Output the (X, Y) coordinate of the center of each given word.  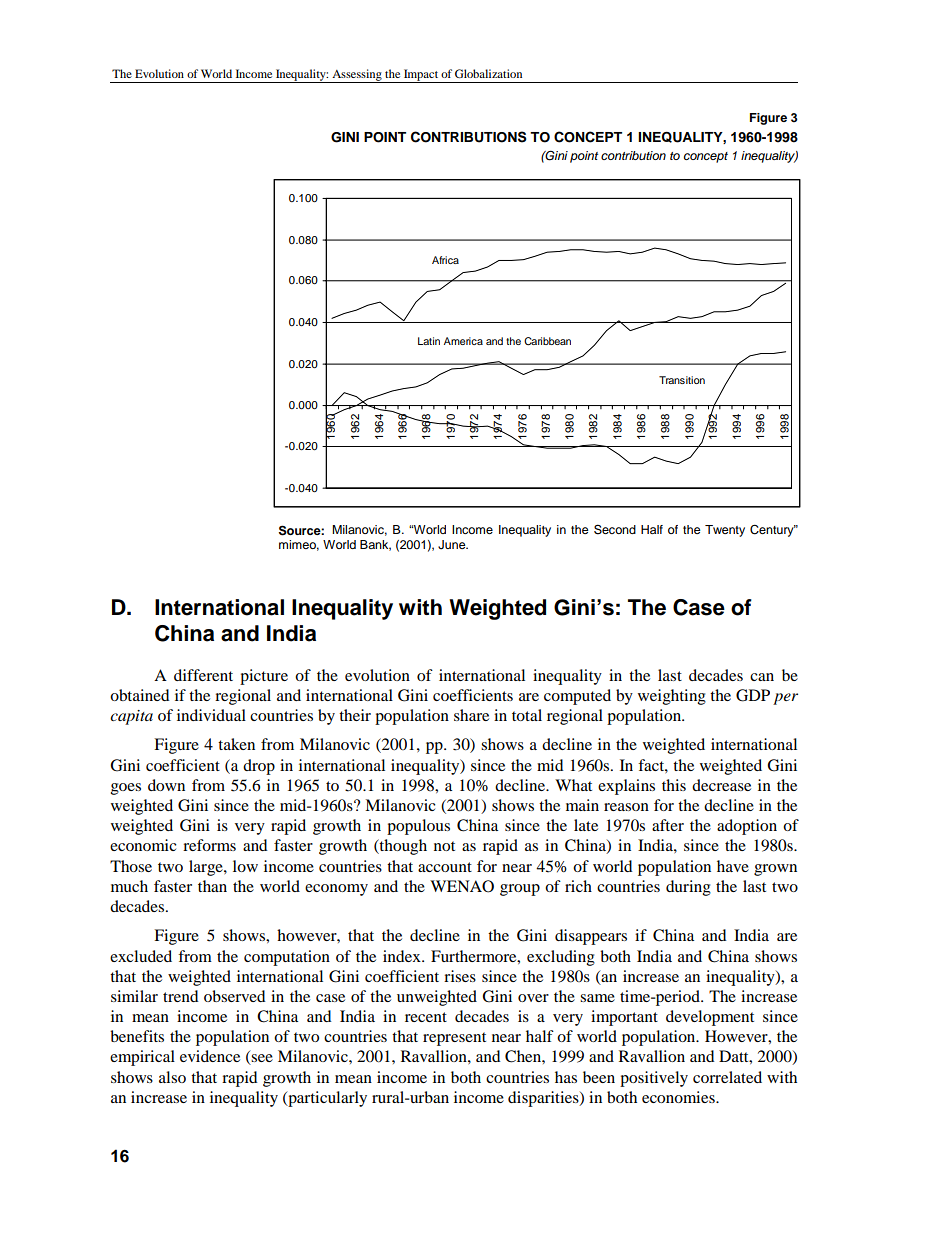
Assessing (357, 76)
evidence (210, 1056)
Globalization (488, 73)
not (444, 846)
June (453, 545)
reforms (209, 845)
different (203, 675)
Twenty (725, 531)
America (463, 341)
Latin (429, 341)
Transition (682, 380)
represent (454, 1039)
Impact (421, 76)
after (668, 825)
